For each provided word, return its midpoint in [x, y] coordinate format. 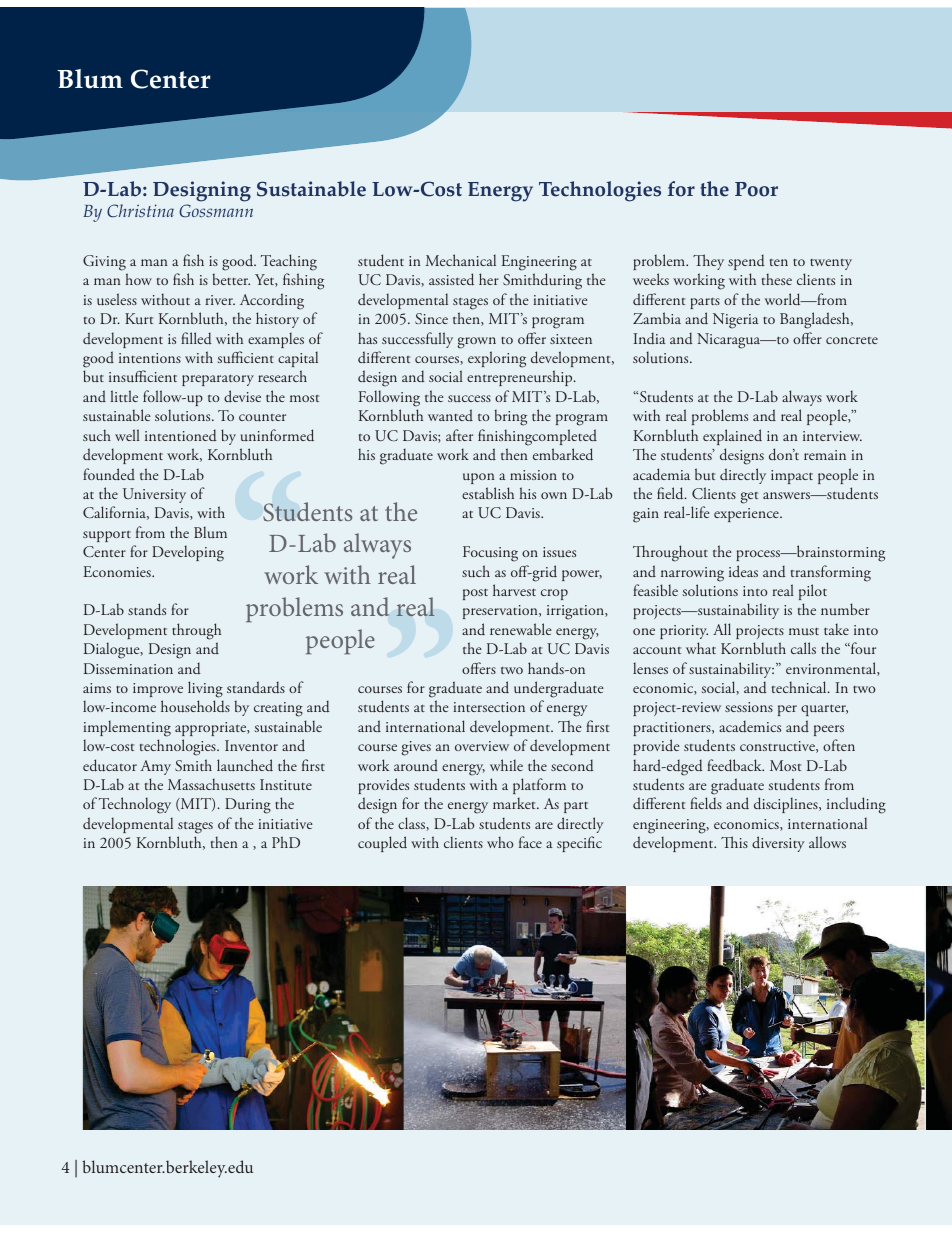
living [205, 689]
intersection [489, 707]
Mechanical [461, 260]
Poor [756, 189]
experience [747, 515]
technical [800, 687]
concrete [852, 340]
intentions [150, 358]
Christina [140, 211]
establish [488, 493]
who [500, 842]
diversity [778, 844]
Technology [135, 805]
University [154, 495]
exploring [497, 359]
